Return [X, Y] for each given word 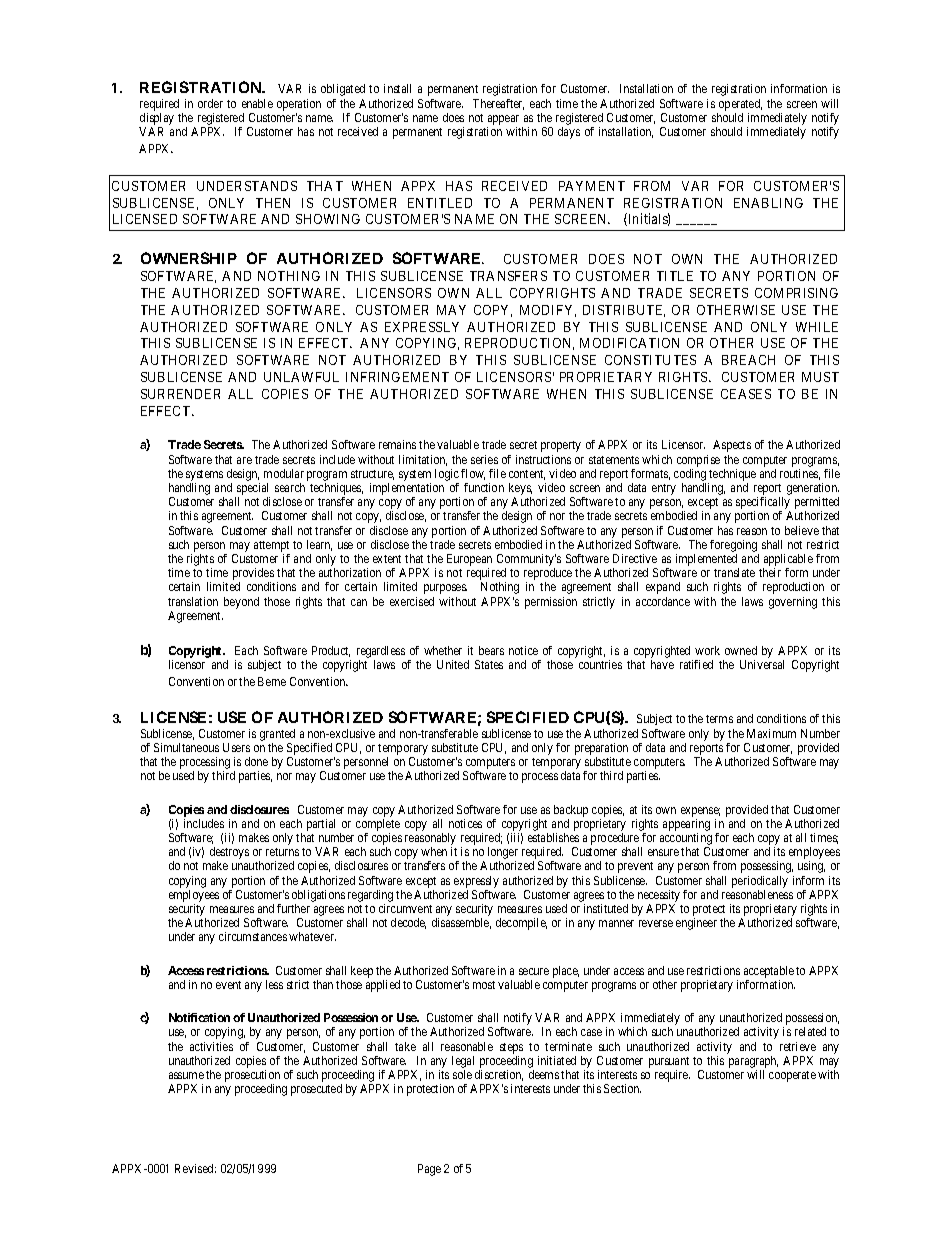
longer [503, 854]
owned [741, 650]
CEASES [746, 394]
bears [491, 650]
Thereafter [498, 104]
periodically [760, 882]
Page [429, 1170]
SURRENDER [180, 394]
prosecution [252, 1077]
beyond [241, 603]
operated [740, 105]
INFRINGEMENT [397, 377]
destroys [229, 854]
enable [257, 103]
